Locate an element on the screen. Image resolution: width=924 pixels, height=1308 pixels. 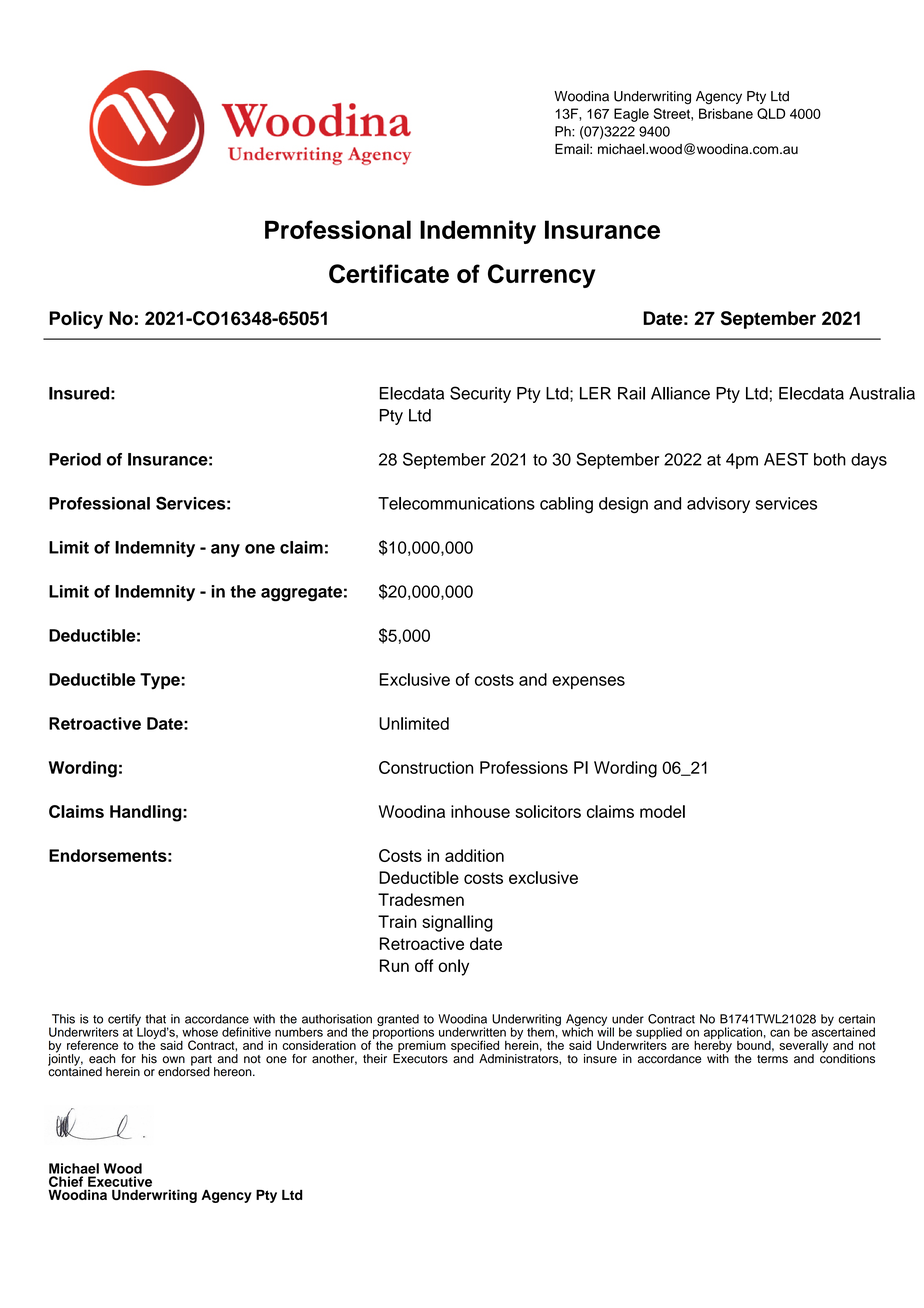
Currency is located at coordinates (541, 276).
